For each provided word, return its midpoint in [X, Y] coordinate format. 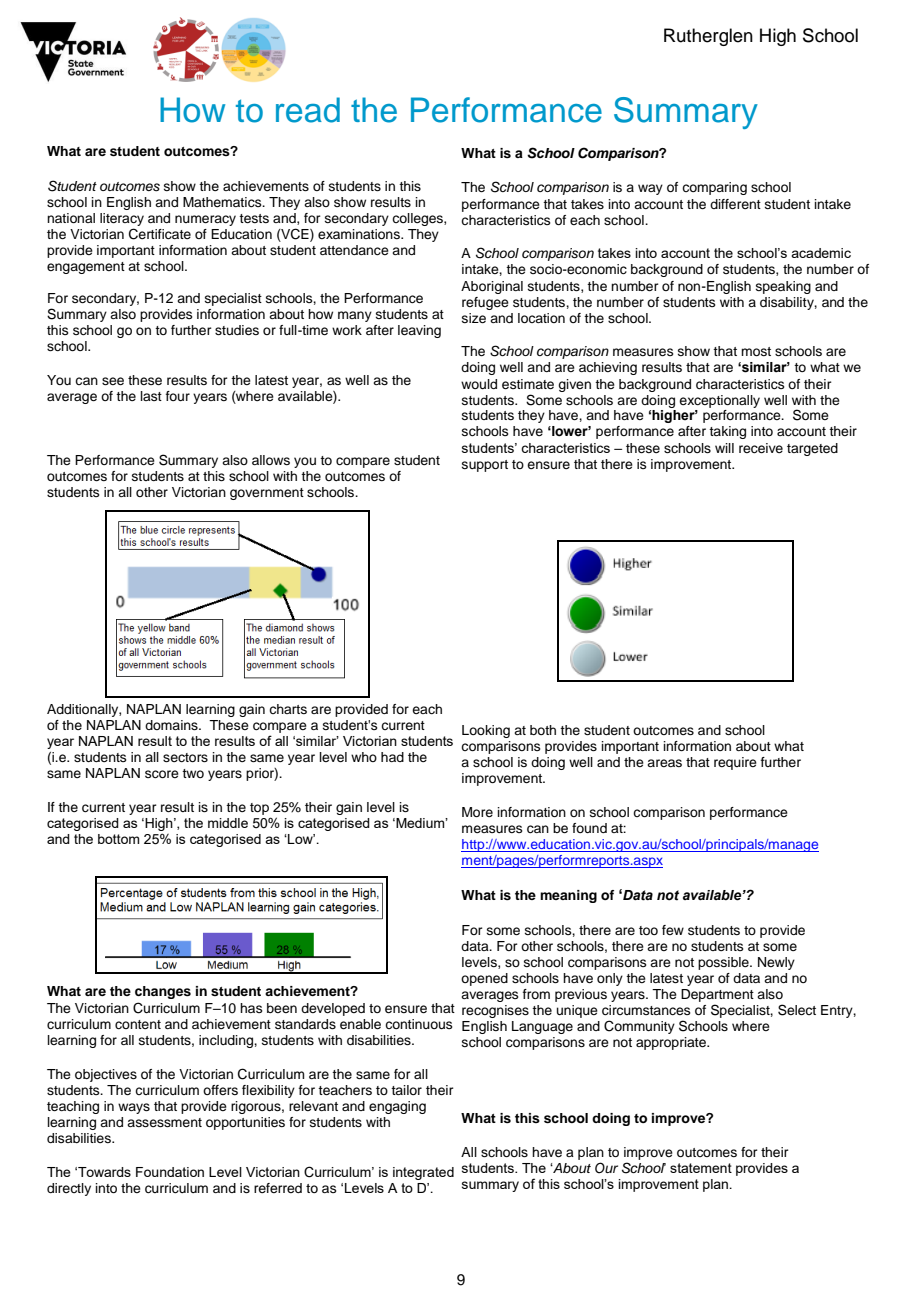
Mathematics [223, 202]
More [477, 812]
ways [134, 1108]
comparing [714, 188]
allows [271, 460]
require [735, 763]
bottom [118, 839]
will [724, 448]
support [485, 466]
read [308, 110]
